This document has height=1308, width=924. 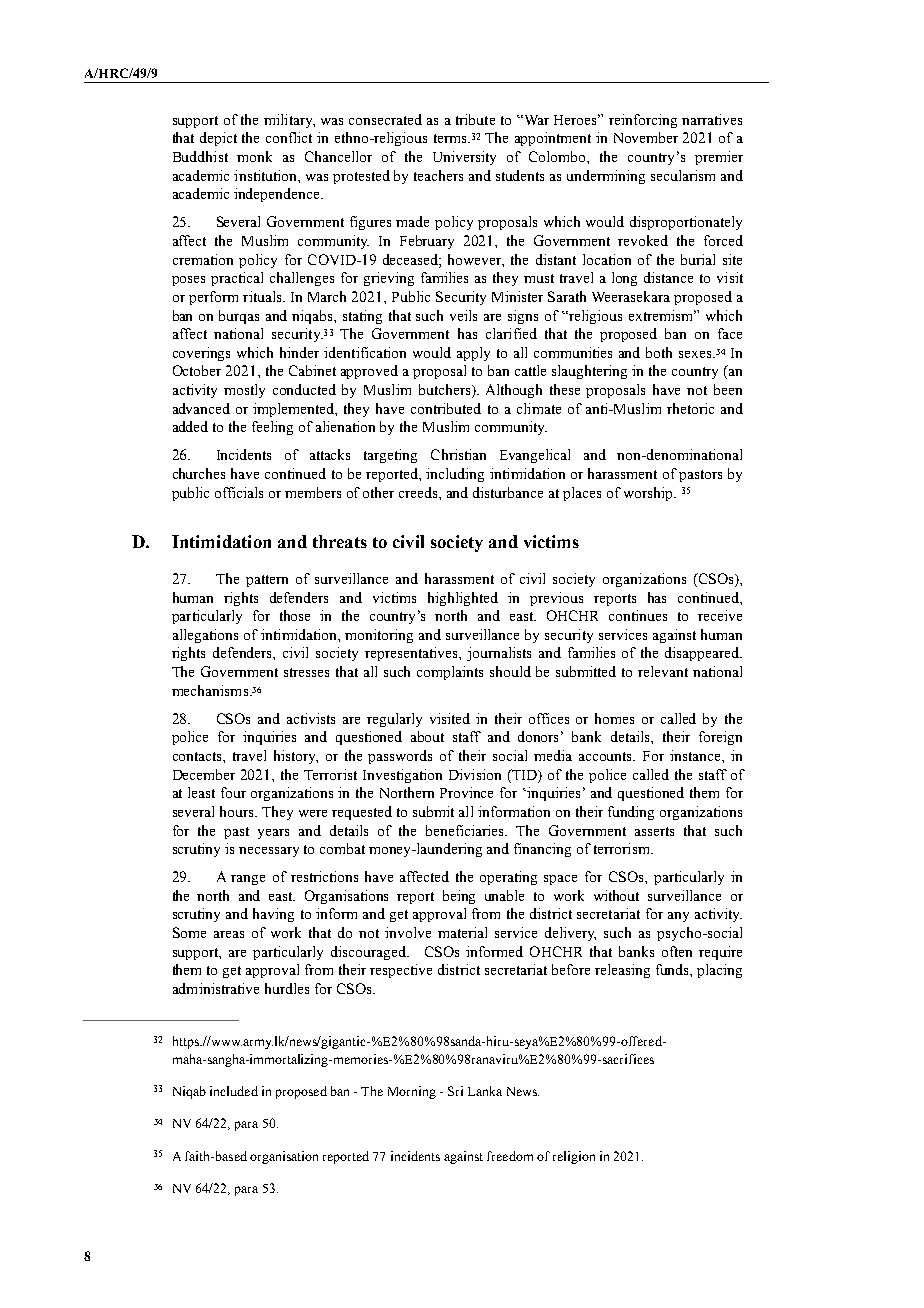 I want to click on homes, so click(x=614, y=718).
